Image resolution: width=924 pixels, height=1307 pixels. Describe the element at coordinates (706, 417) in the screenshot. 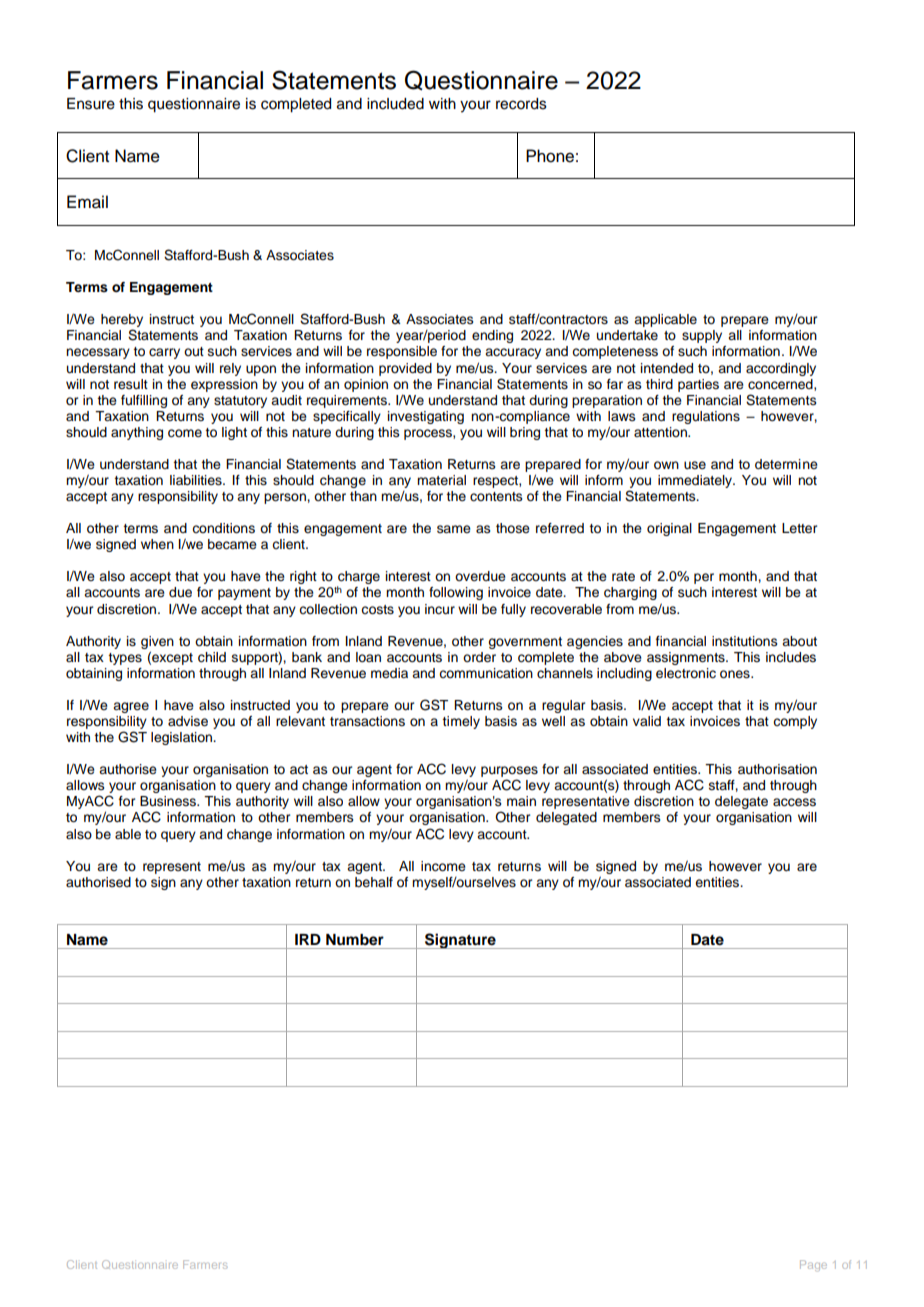

I see `regulations` at that location.
